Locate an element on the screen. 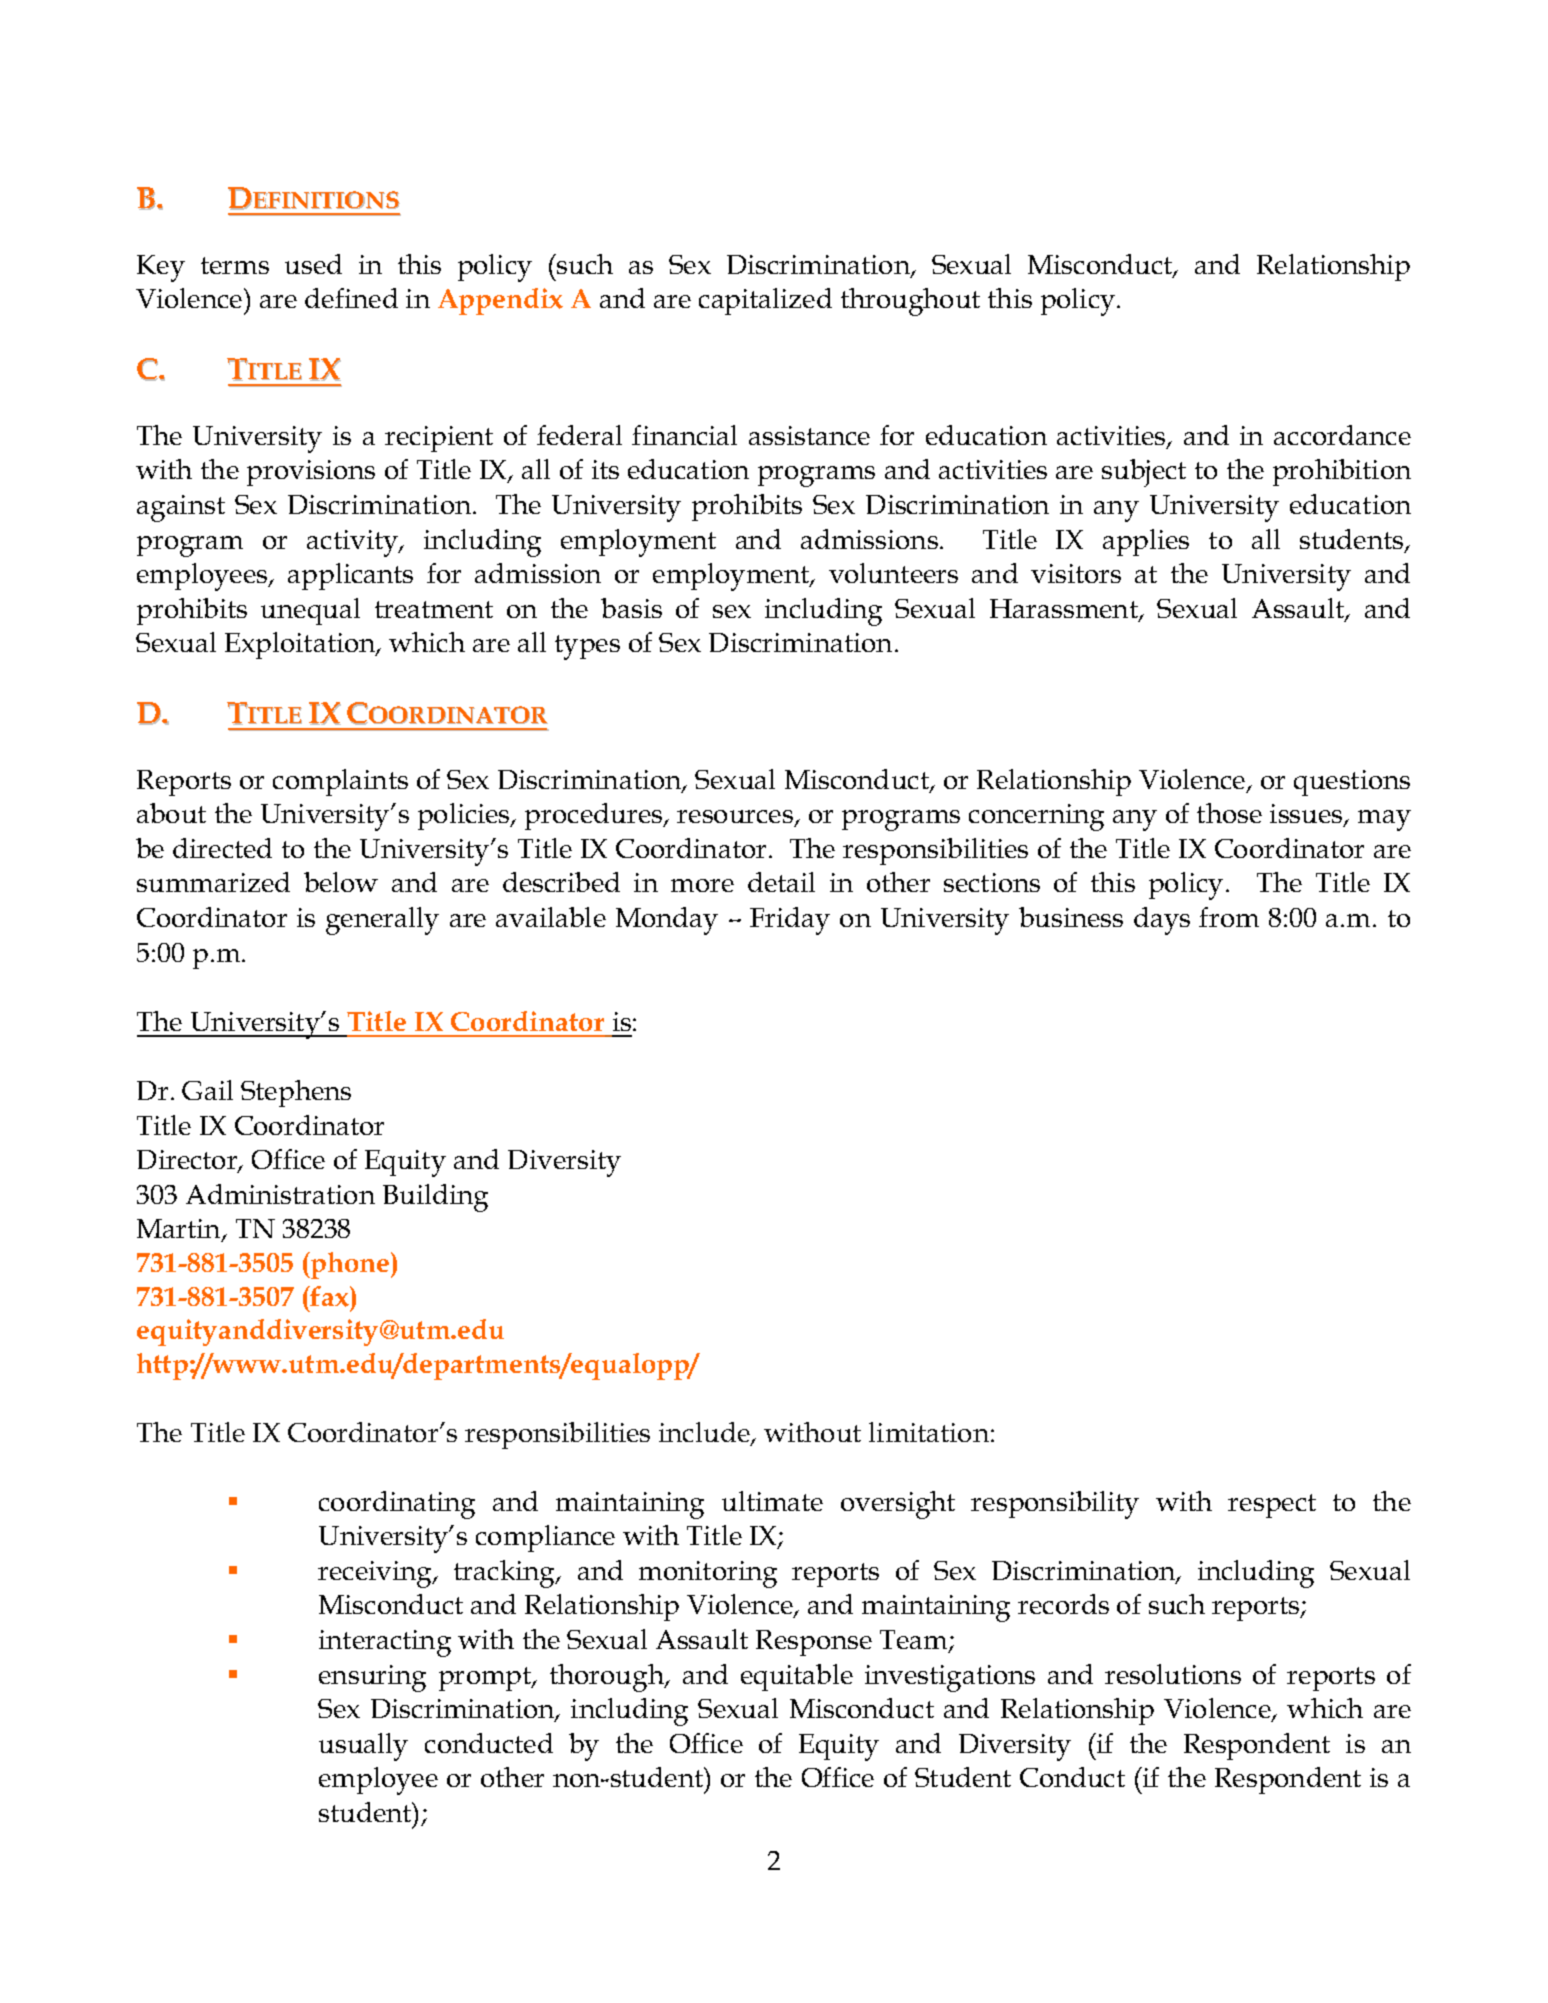 The width and height of the screenshot is (1548, 2003). equitable is located at coordinates (797, 1677).
